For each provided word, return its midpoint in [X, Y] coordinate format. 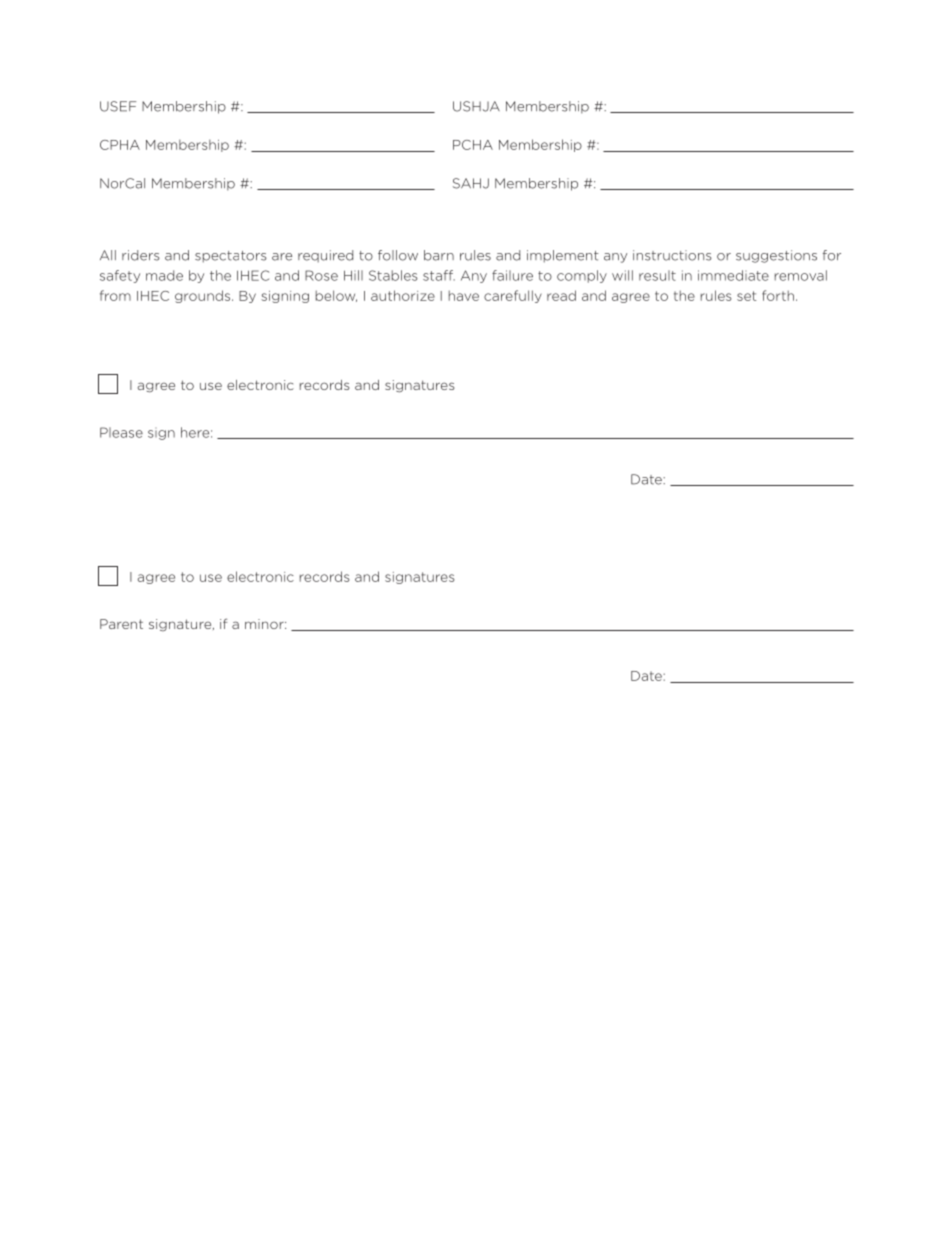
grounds [204, 296]
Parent [121, 624]
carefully [513, 296]
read [561, 295]
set [746, 296]
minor [265, 624]
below [336, 296]
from [115, 295]
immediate [733, 275]
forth [778, 295]
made [164, 275]
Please [121, 432]
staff [439, 275]
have [464, 295]
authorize [403, 295]
